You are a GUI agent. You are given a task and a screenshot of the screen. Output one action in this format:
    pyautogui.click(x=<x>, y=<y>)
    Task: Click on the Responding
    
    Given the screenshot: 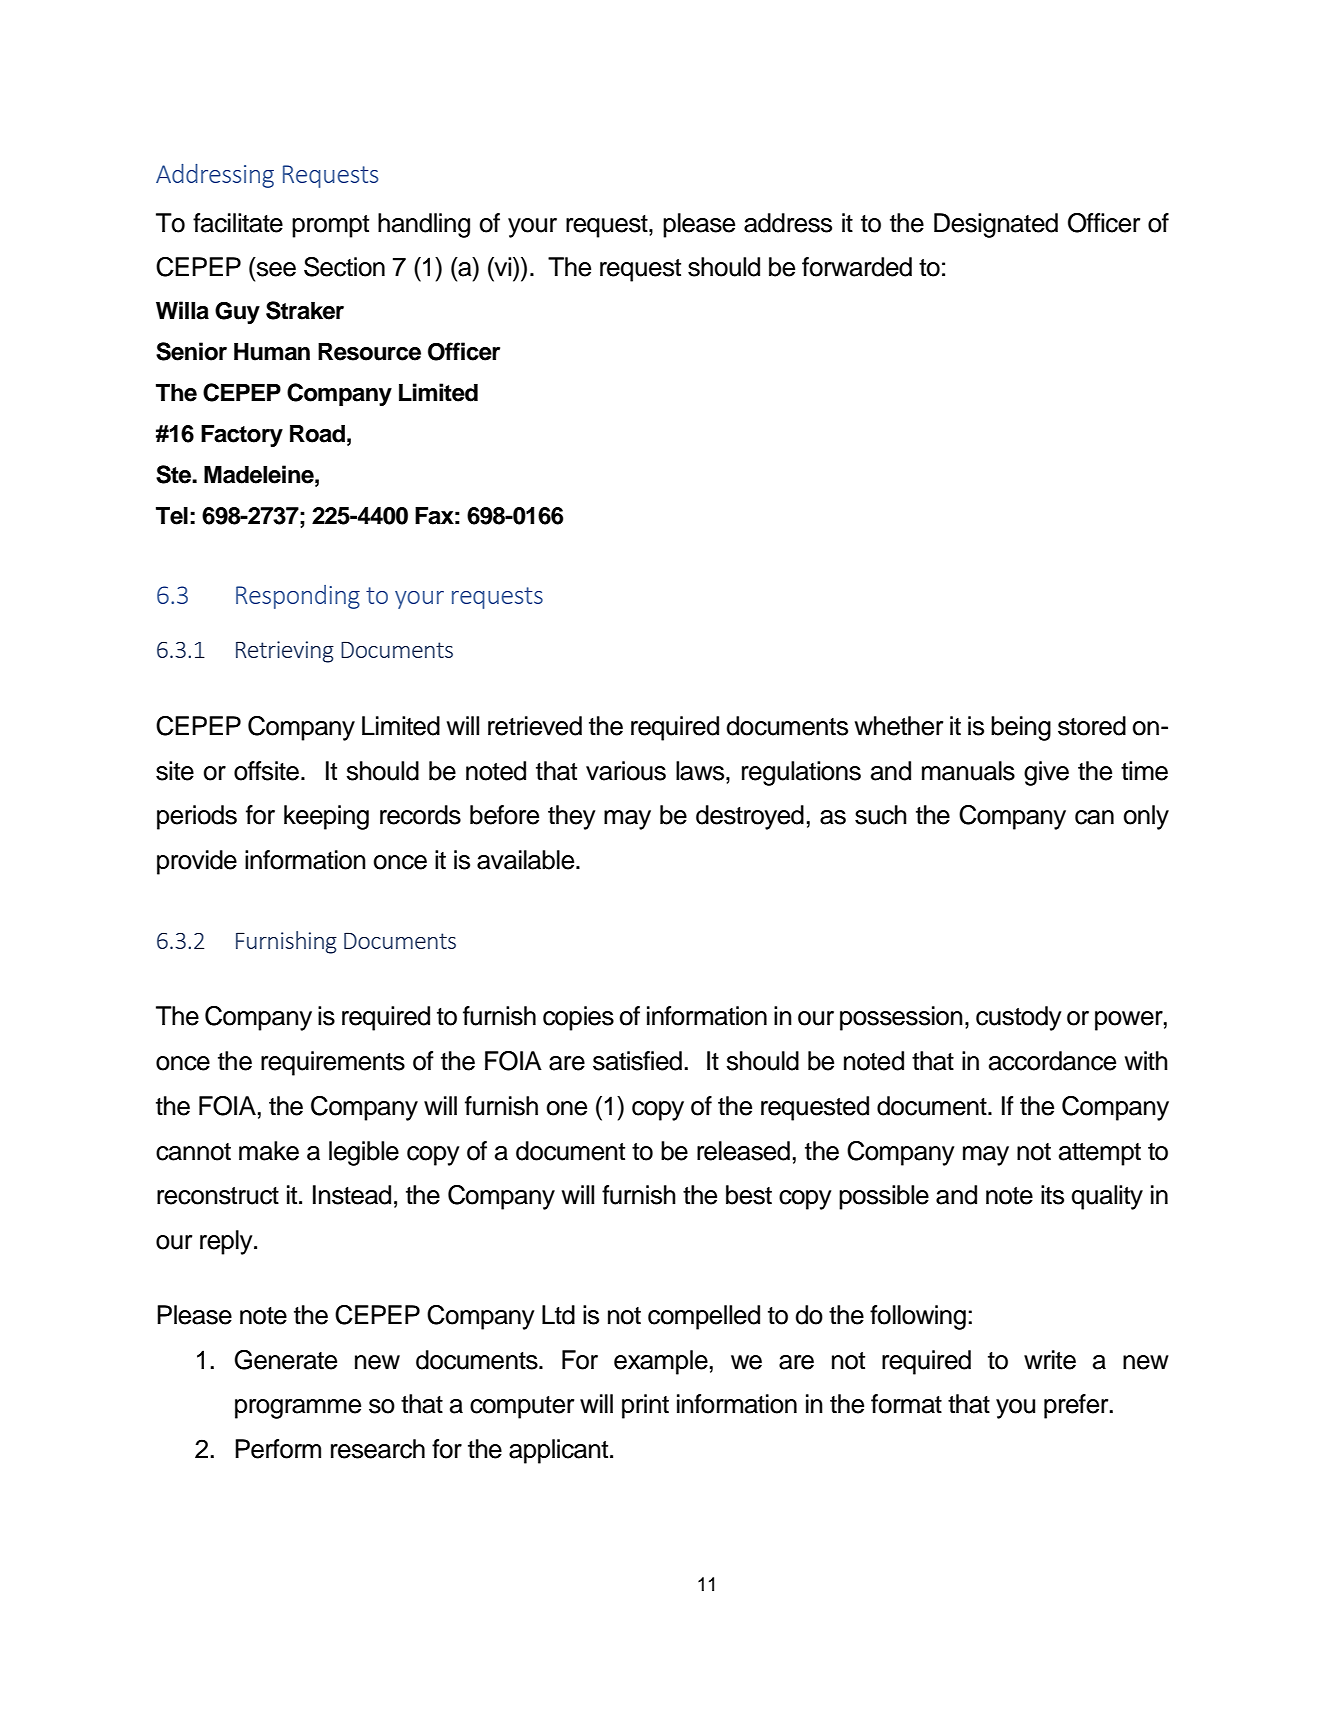 What is the action you would take?
    pyautogui.click(x=298, y=597)
